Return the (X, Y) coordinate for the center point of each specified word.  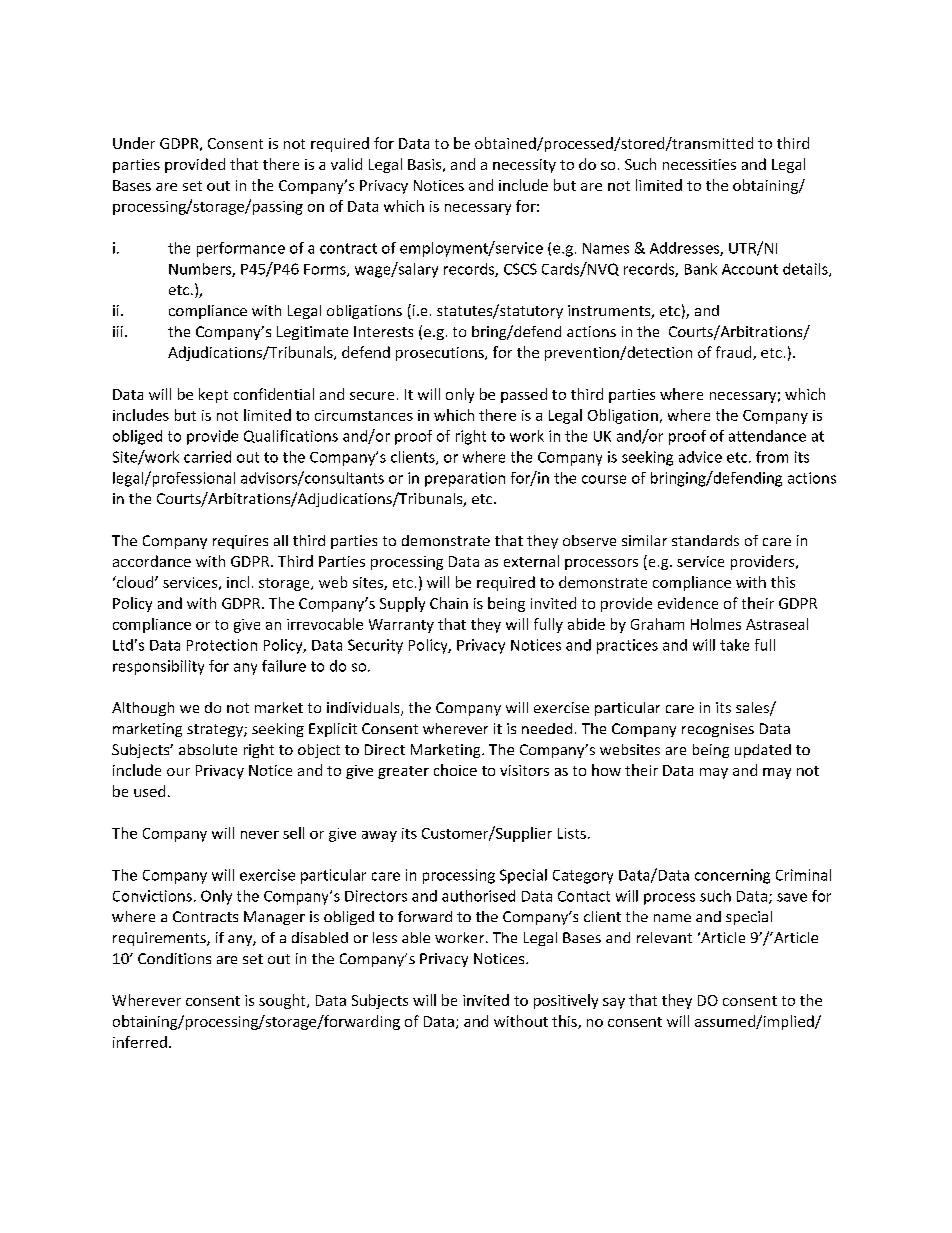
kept (213, 395)
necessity (524, 166)
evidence (688, 603)
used (149, 791)
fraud (735, 353)
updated (763, 751)
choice (455, 770)
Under (134, 143)
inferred (140, 1042)
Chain (449, 603)
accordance (152, 561)
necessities (699, 164)
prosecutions (441, 354)
